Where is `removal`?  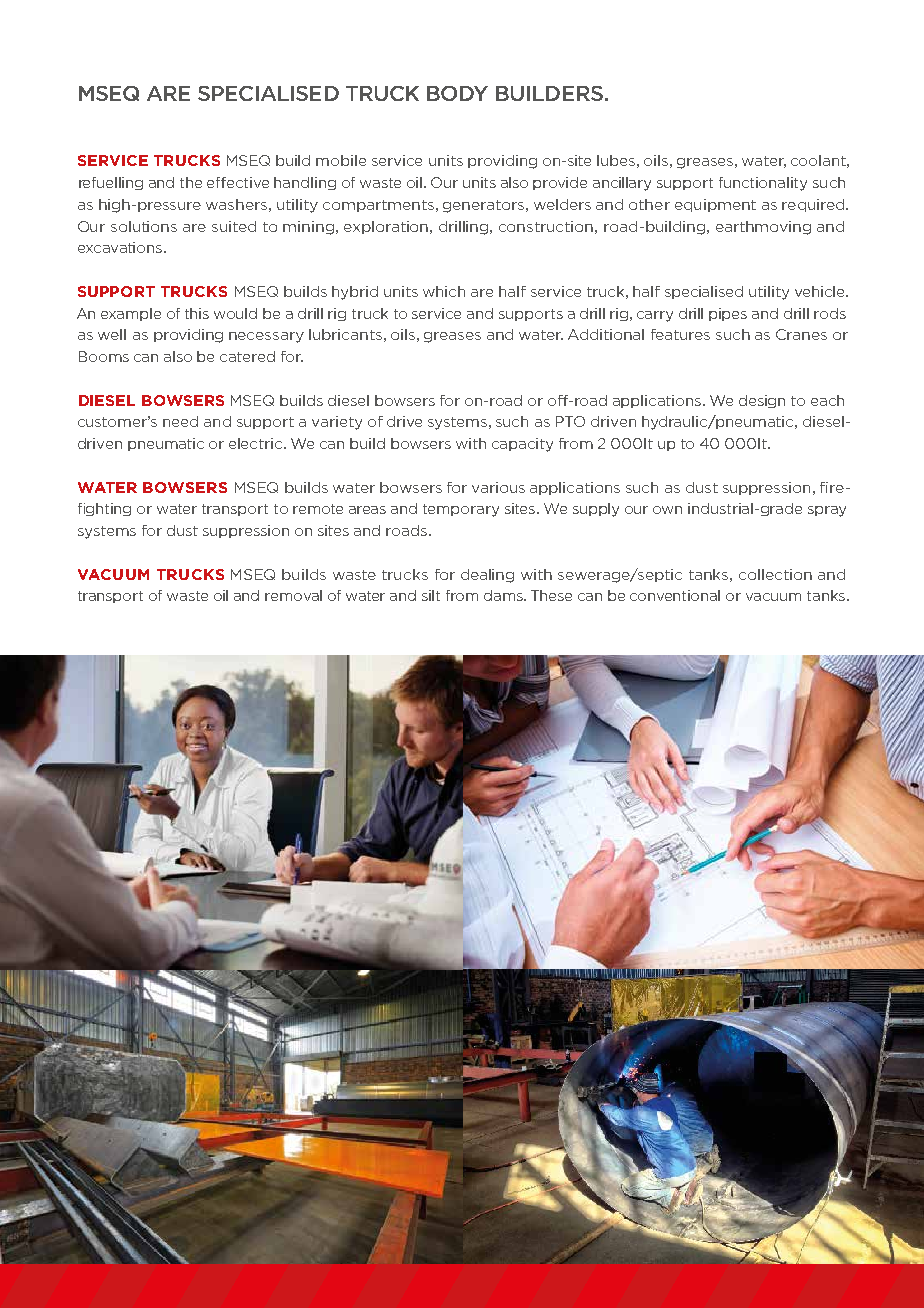 removal is located at coordinates (293, 595).
